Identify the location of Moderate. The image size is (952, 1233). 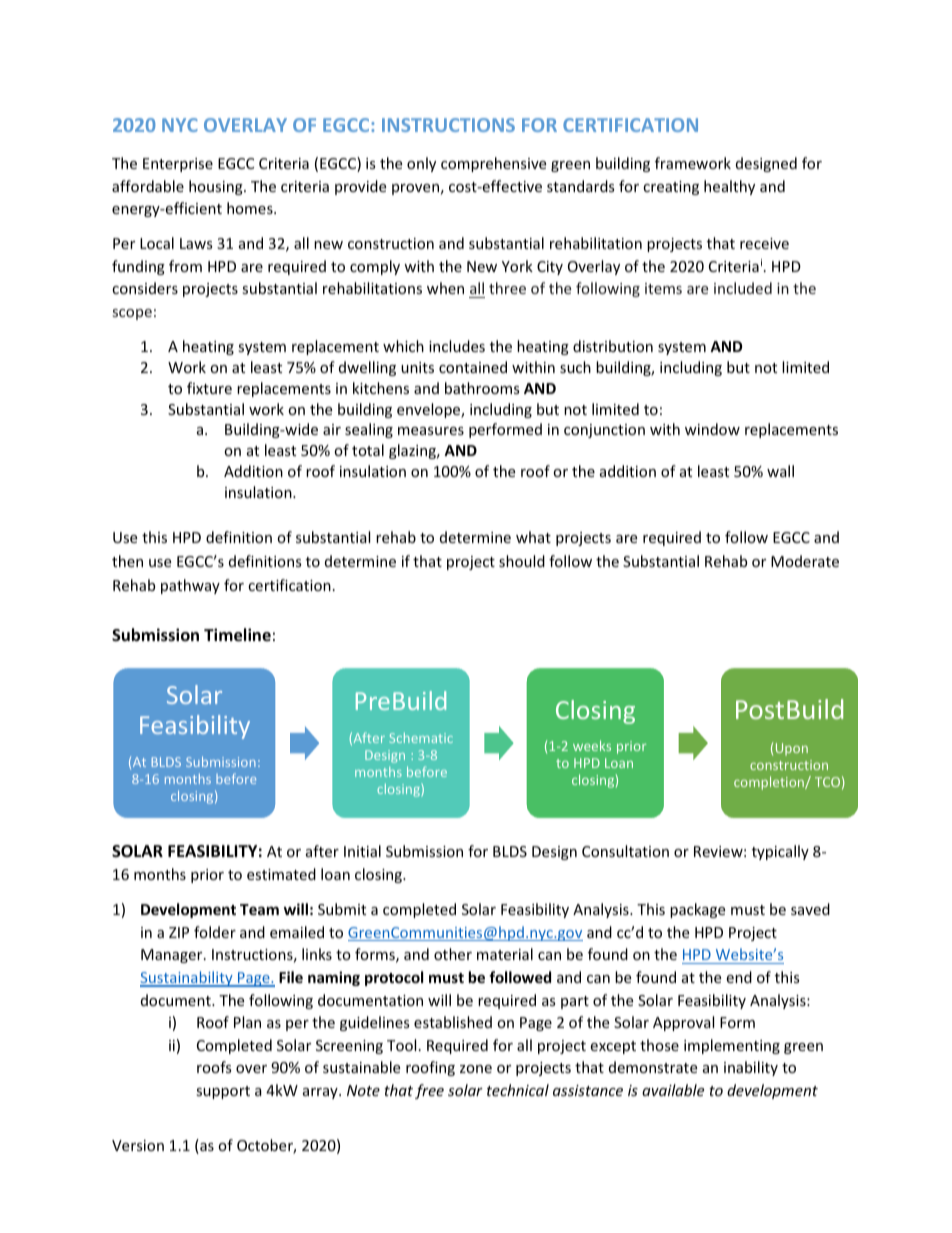
(805, 561).
